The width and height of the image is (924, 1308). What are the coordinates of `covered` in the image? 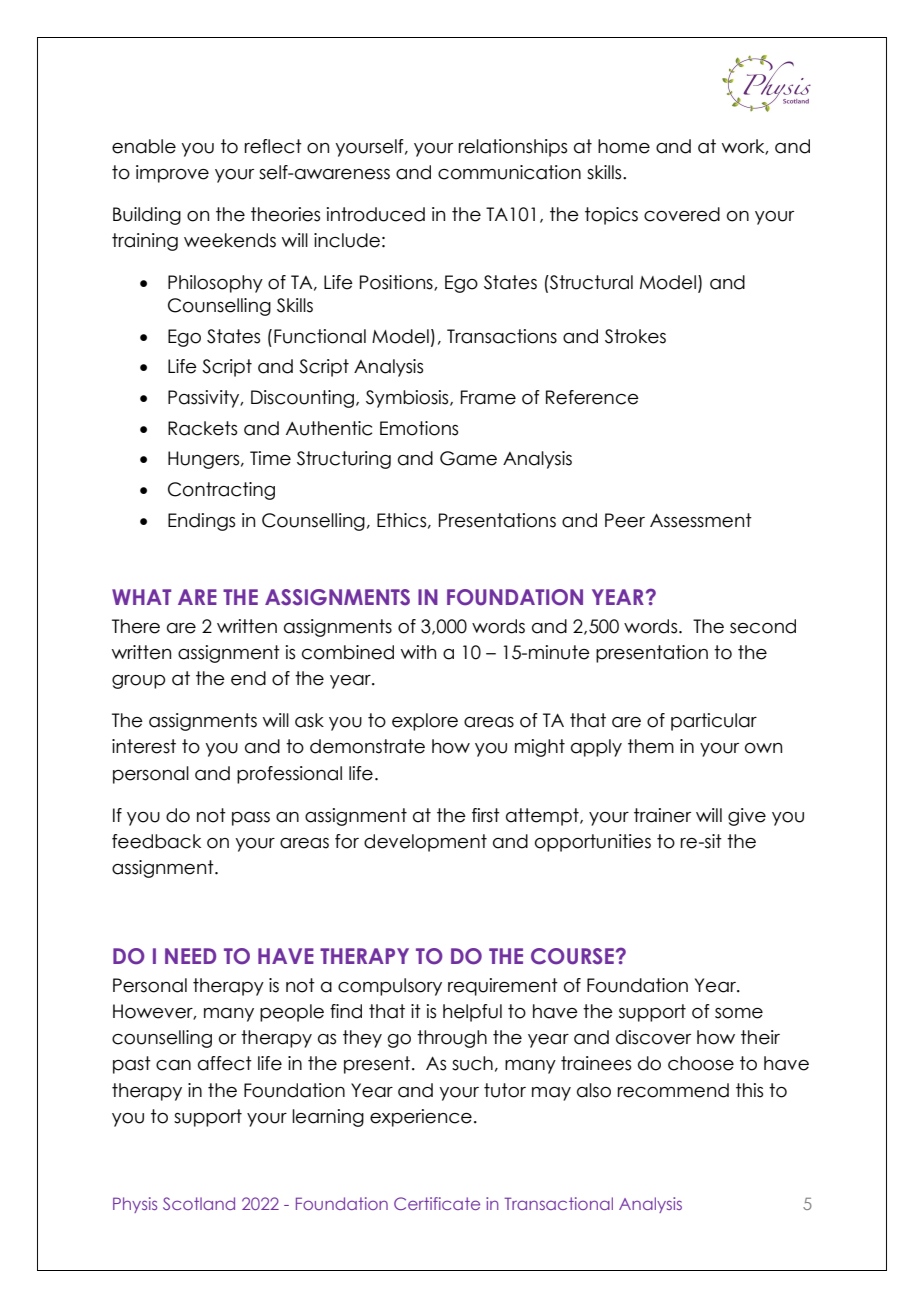 It's located at (682, 214).
